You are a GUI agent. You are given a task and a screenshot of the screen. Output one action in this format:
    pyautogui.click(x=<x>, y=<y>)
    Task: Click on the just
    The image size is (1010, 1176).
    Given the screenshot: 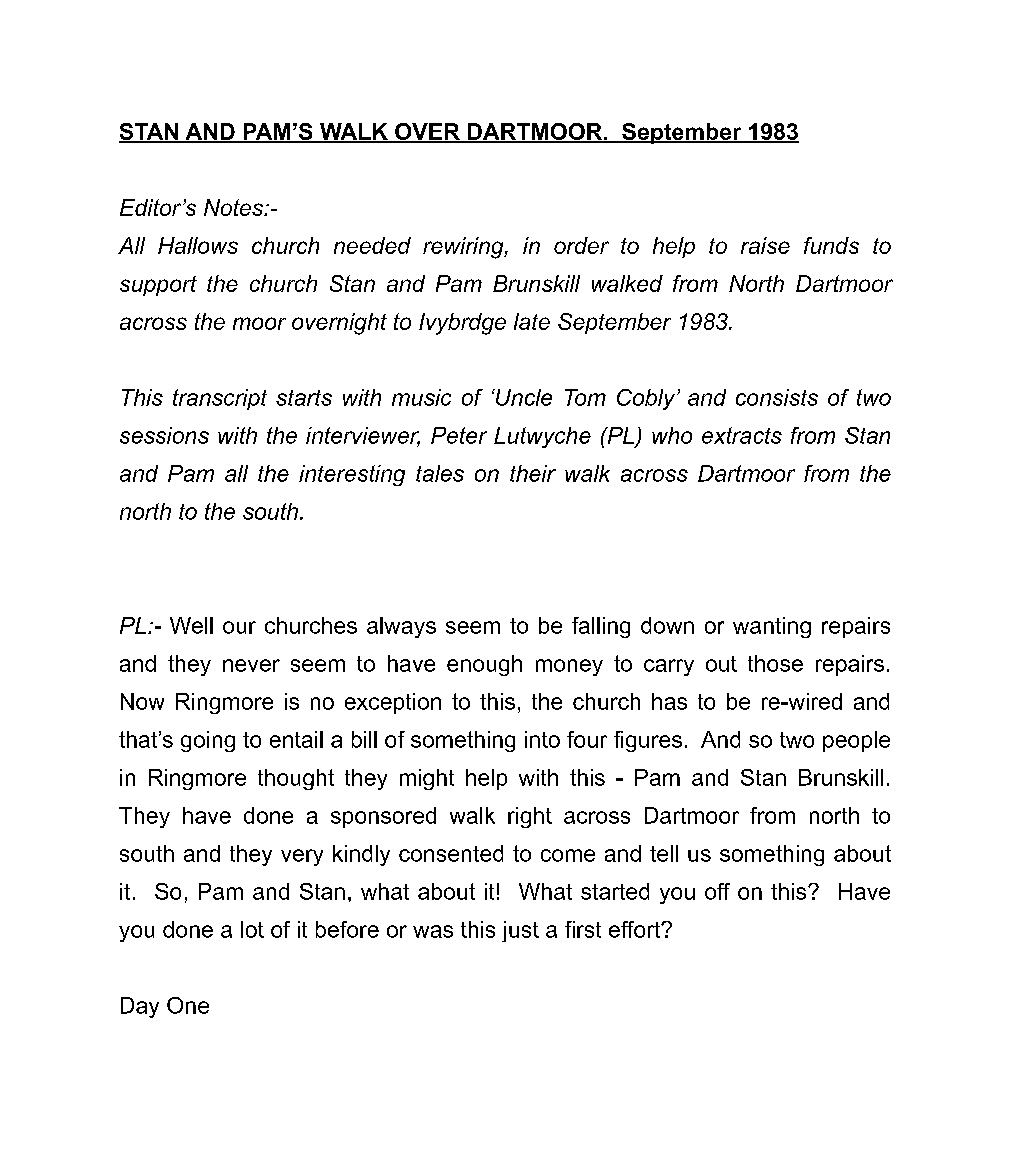 What is the action you would take?
    pyautogui.click(x=520, y=931)
